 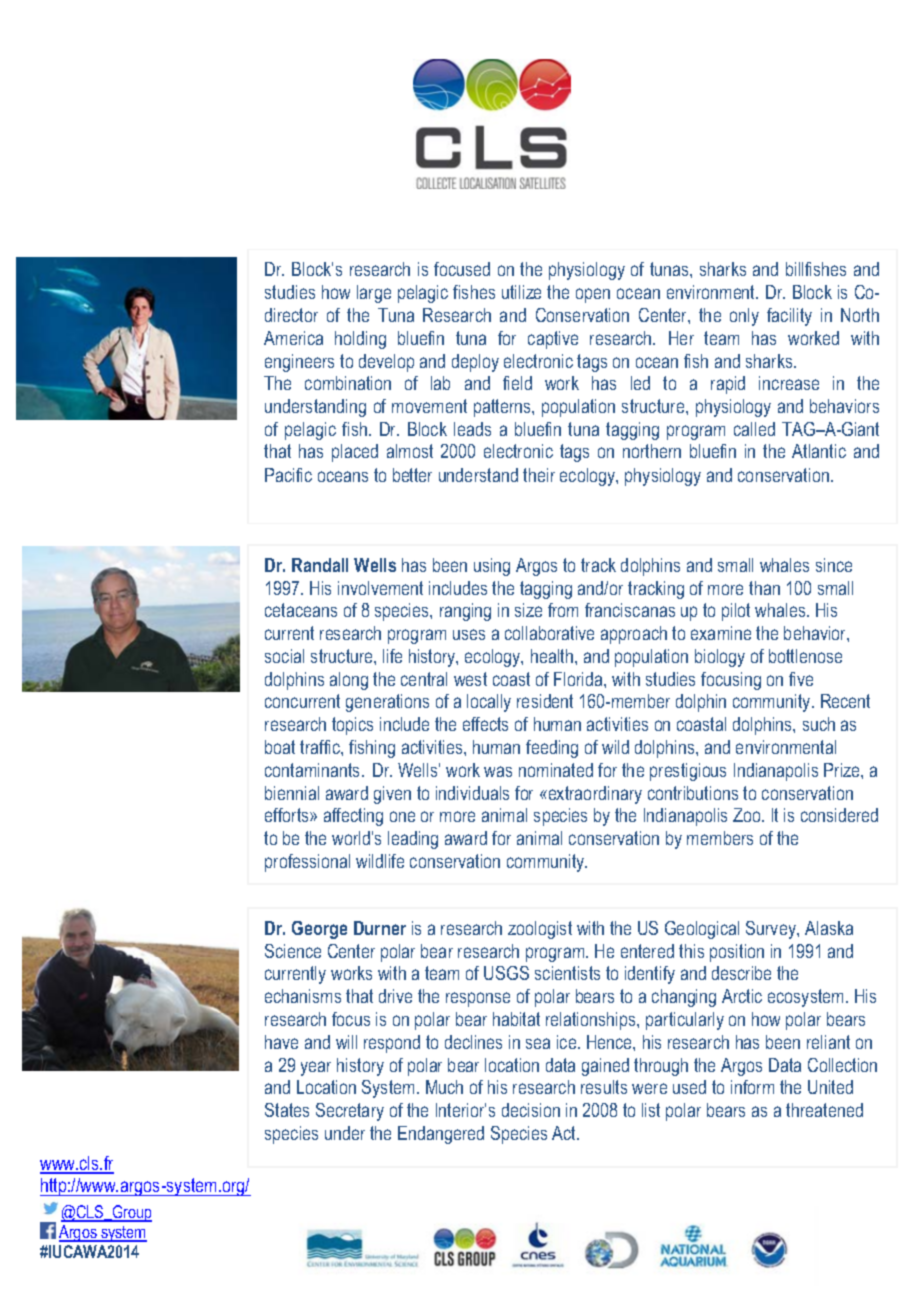 What do you see at coordinates (545, 701) in the screenshot?
I see `resident` at bounding box center [545, 701].
